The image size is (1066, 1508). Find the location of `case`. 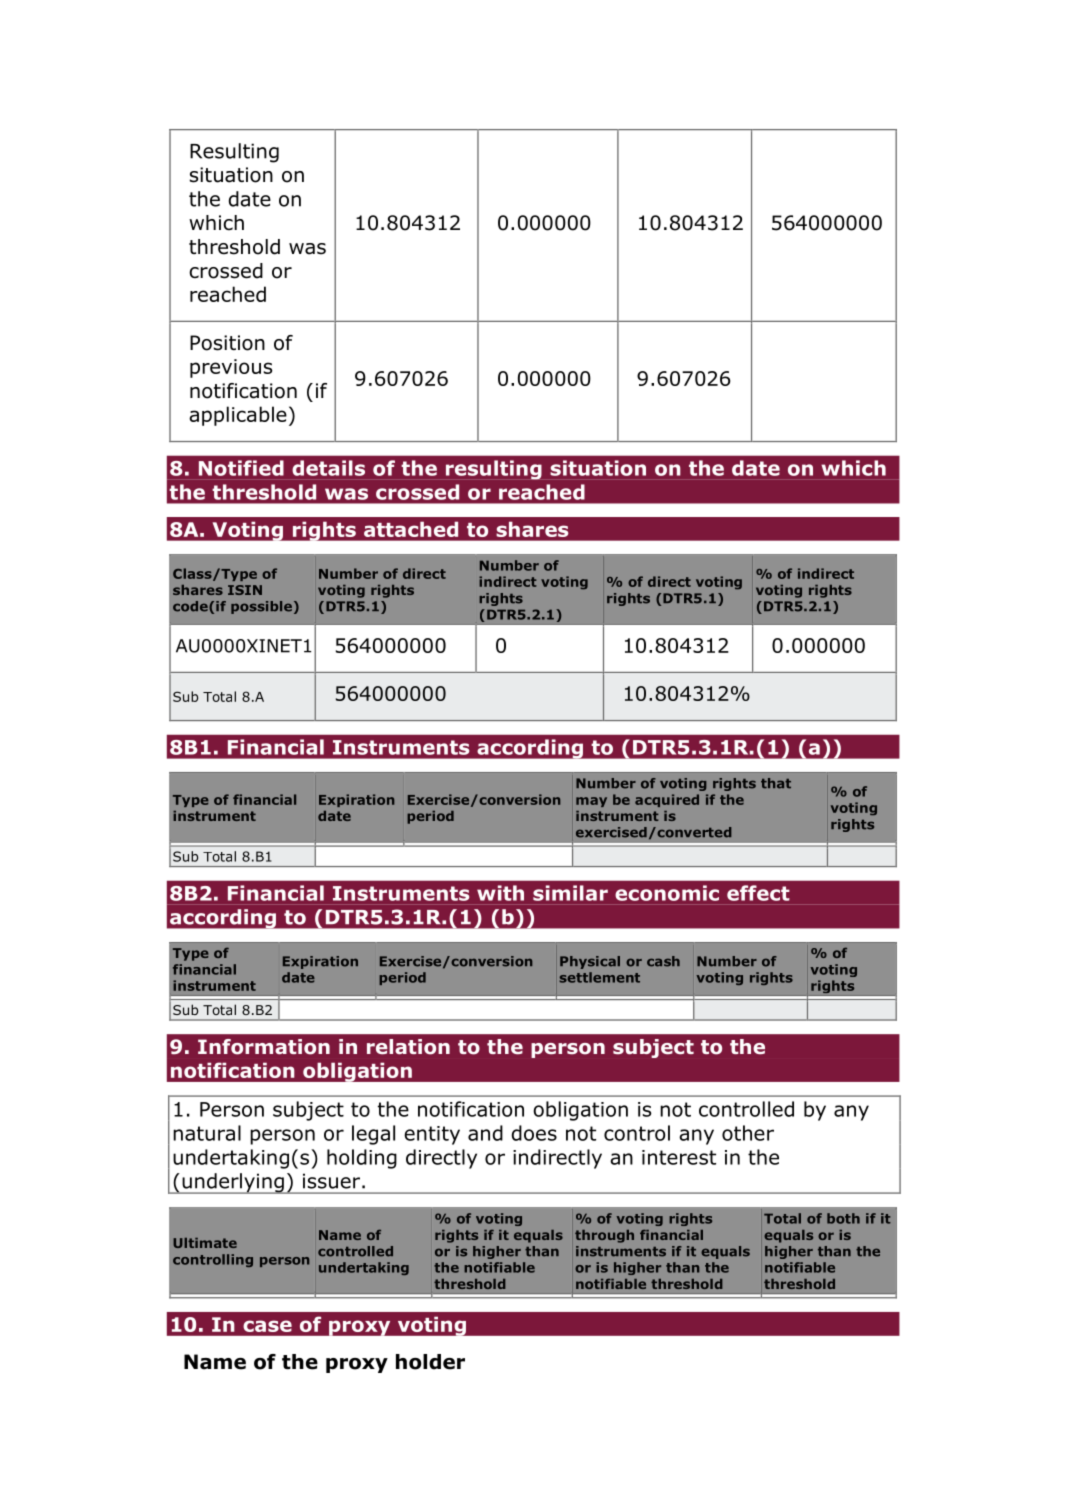

case is located at coordinates (267, 1326).
